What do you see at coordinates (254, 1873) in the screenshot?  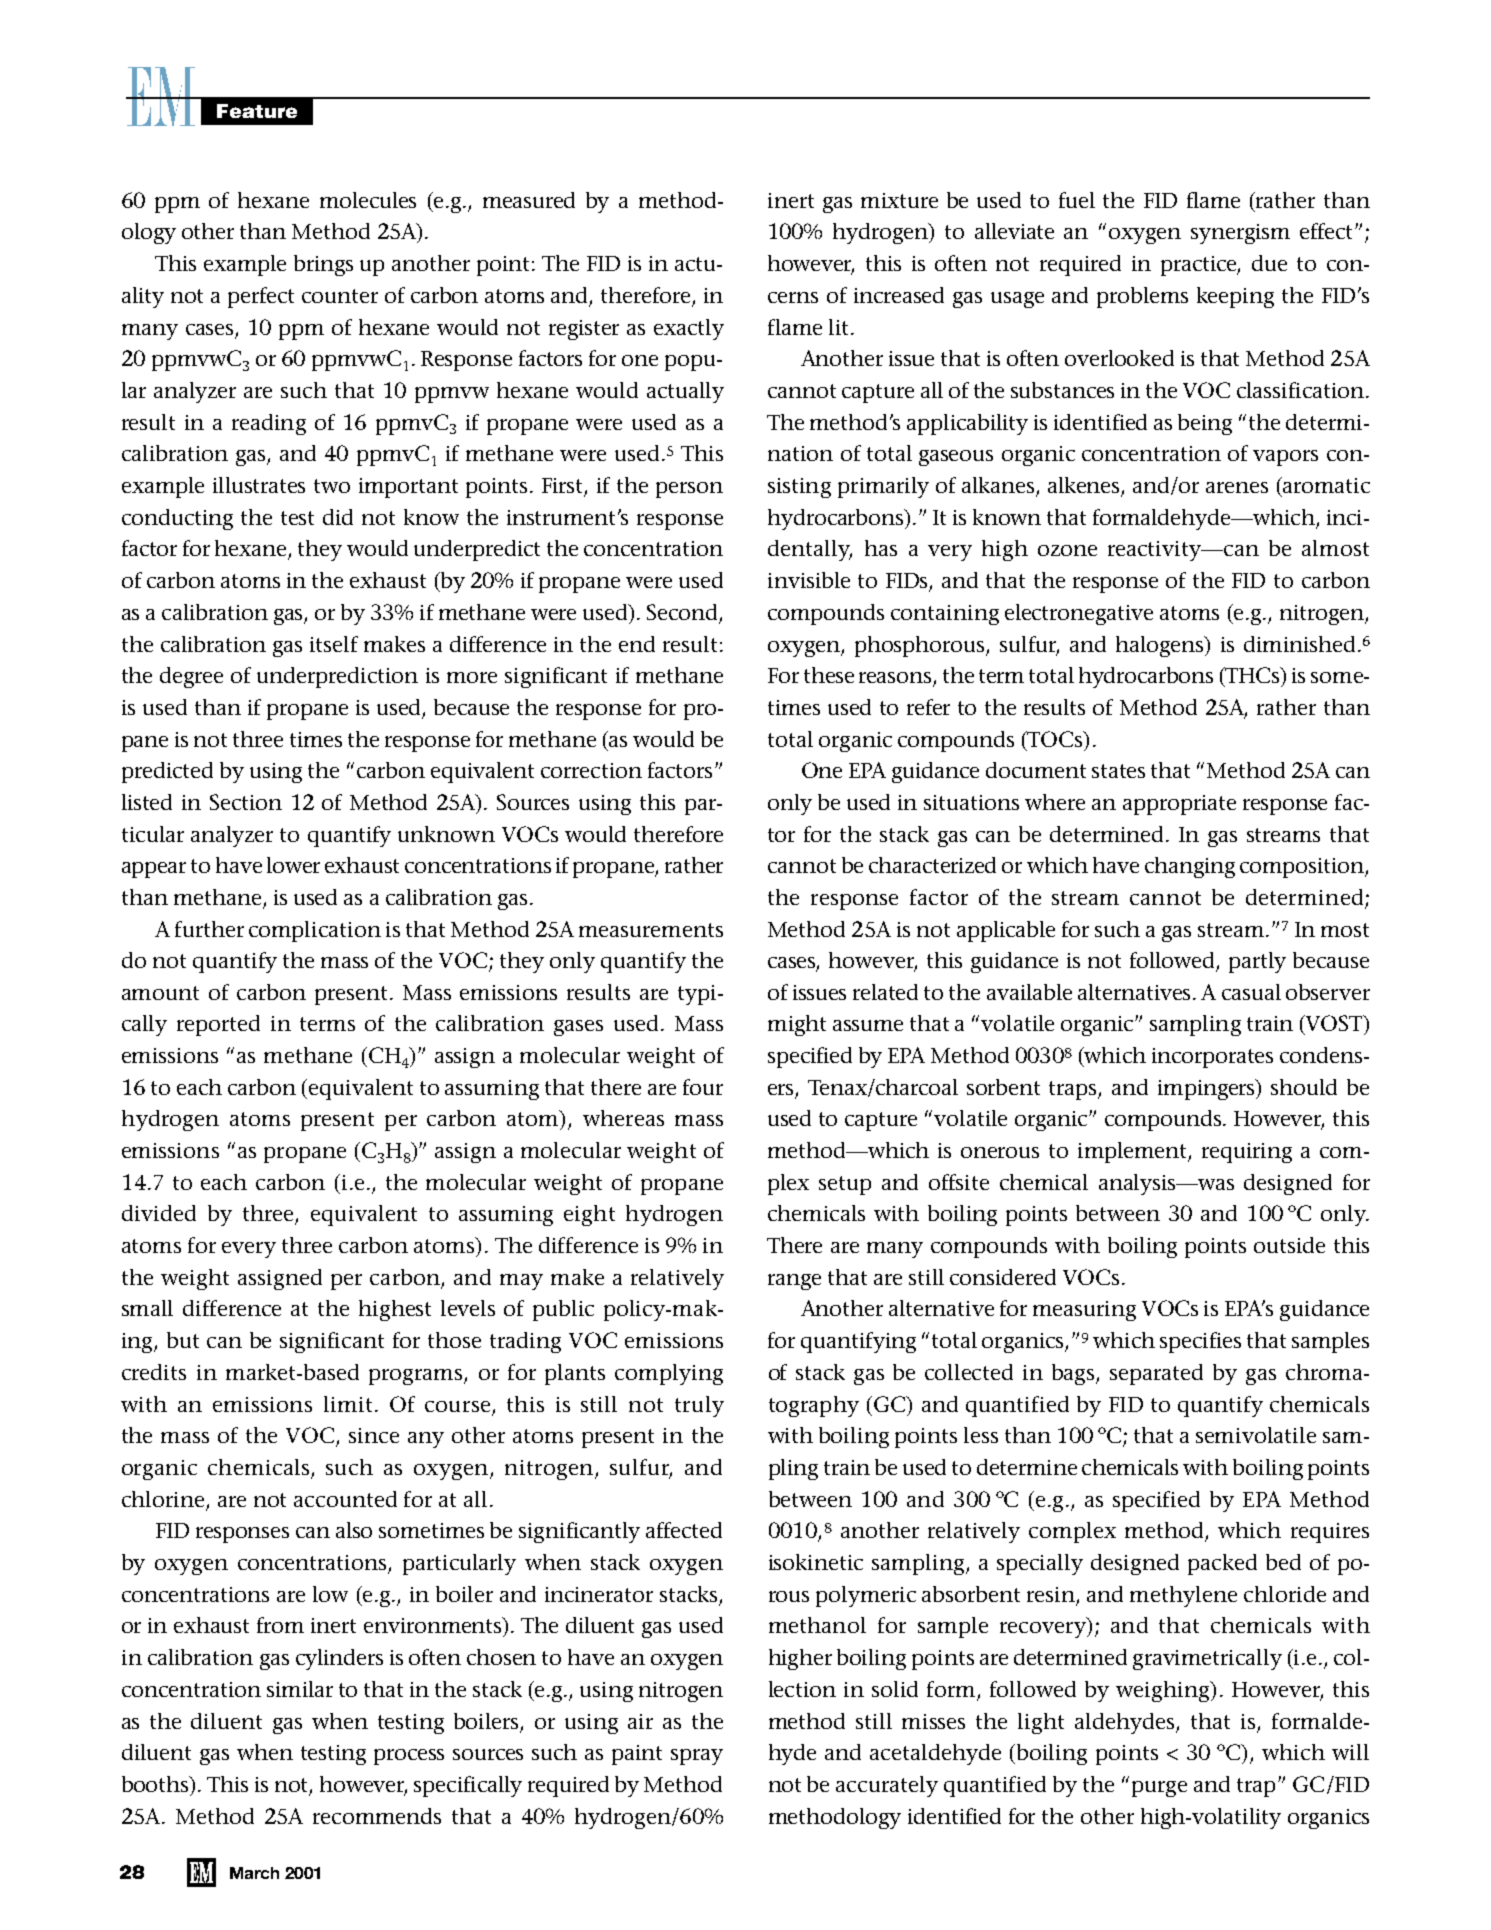 I see `March` at bounding box center [254, 1873].
